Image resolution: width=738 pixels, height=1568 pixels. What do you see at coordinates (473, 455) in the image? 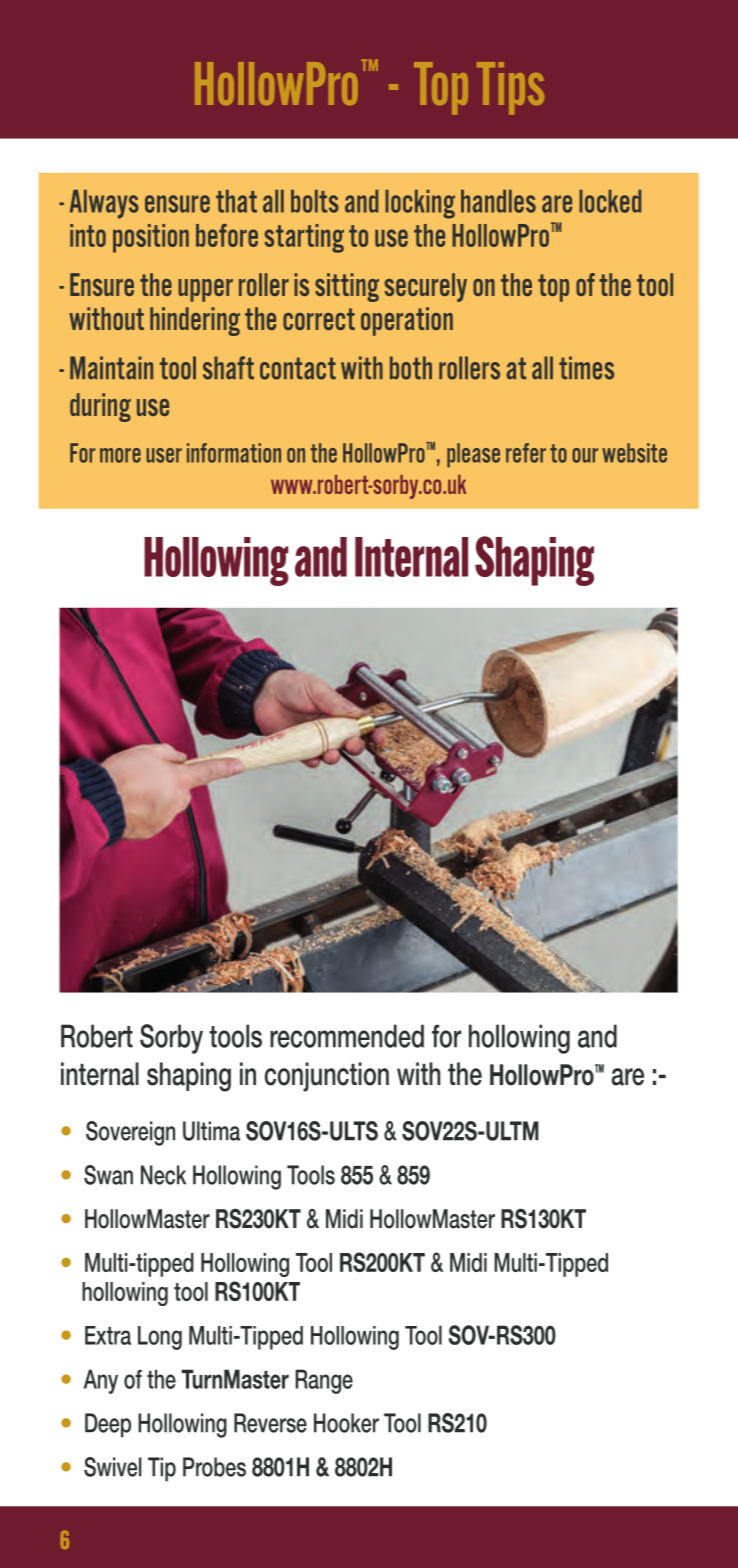
I see `please` at bounding box center [473, 455].
